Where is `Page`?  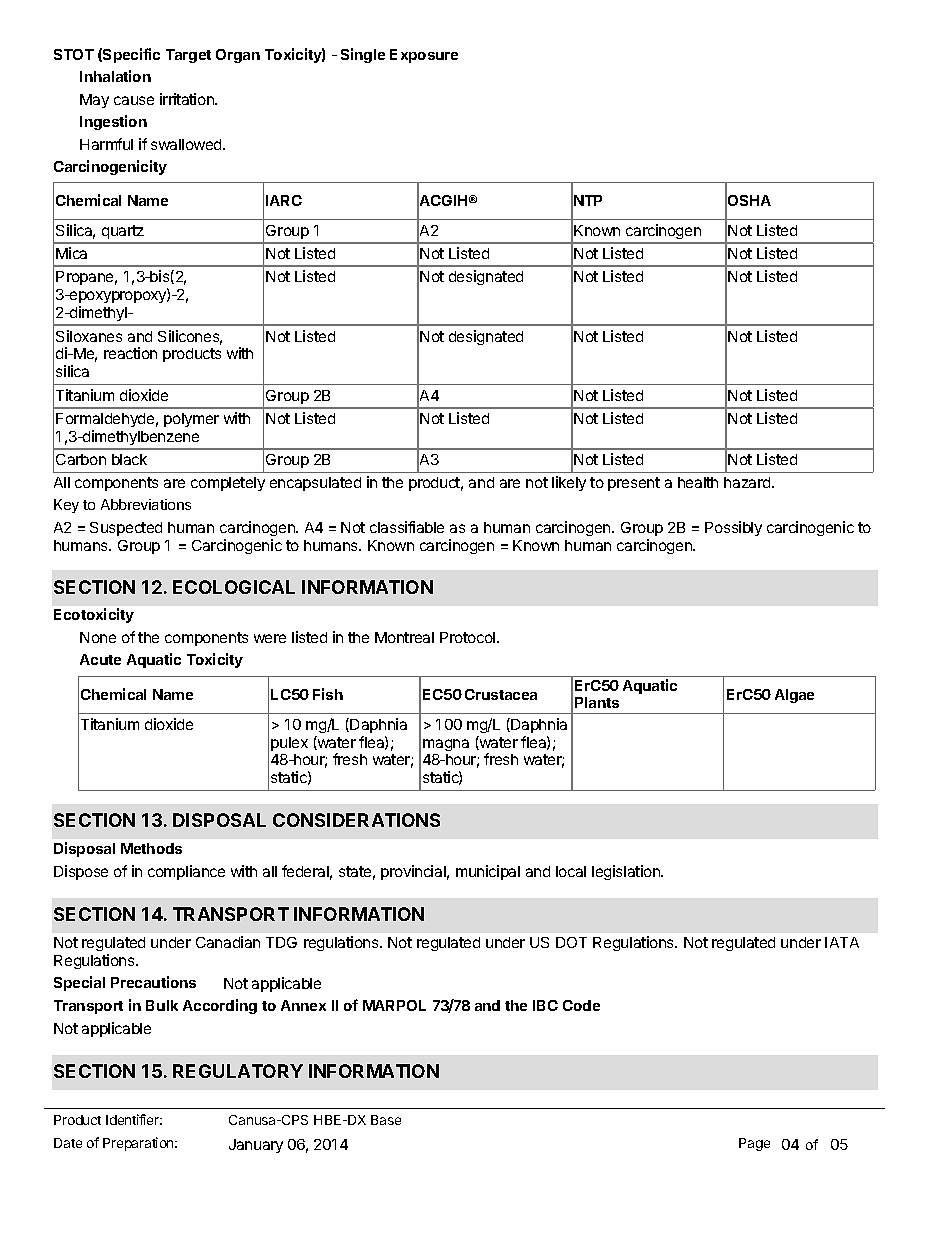
Page is located at coordinates (754, 1144).
